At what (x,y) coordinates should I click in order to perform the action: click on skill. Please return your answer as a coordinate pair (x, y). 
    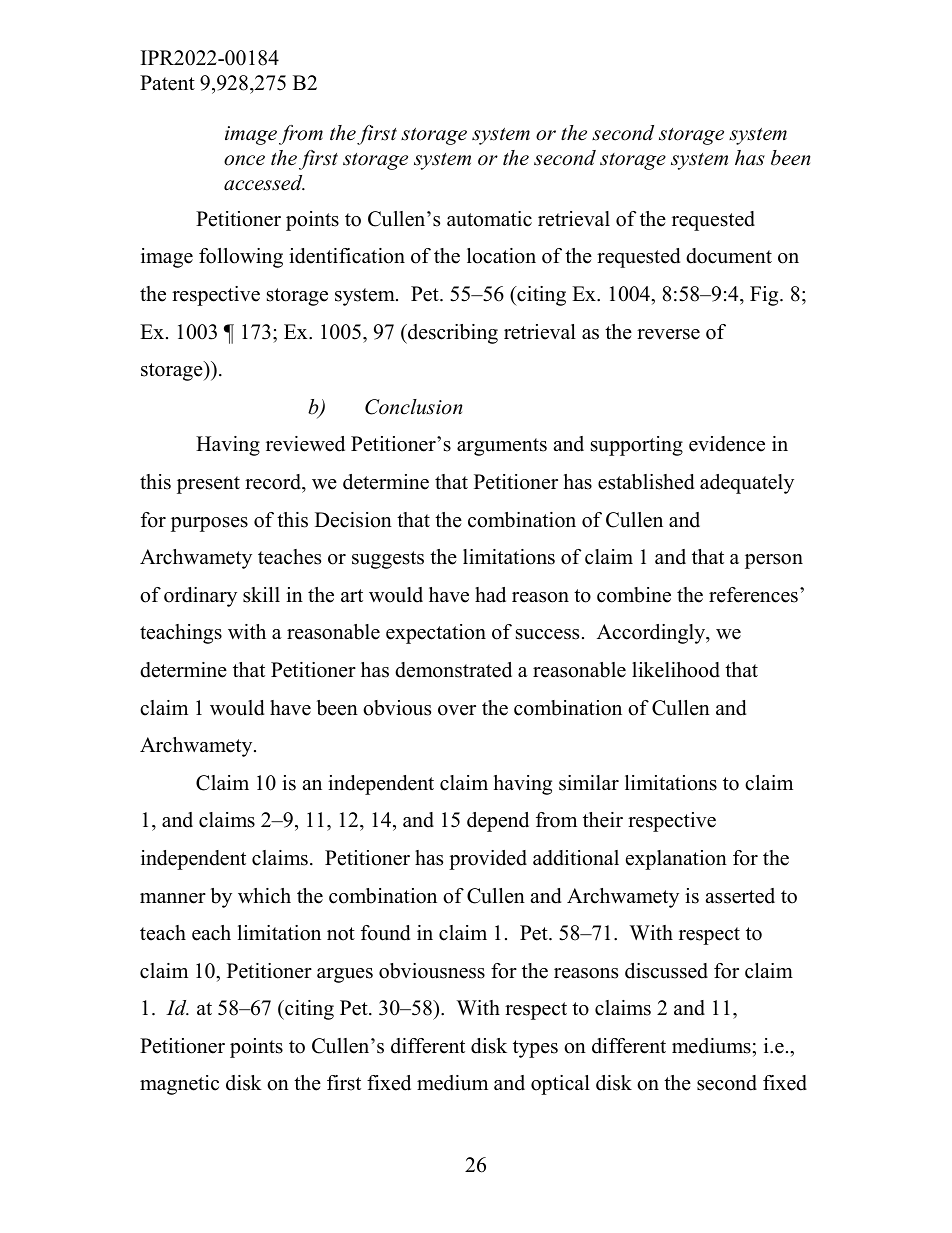
    Looking at the image, I should click on (261, 595).
